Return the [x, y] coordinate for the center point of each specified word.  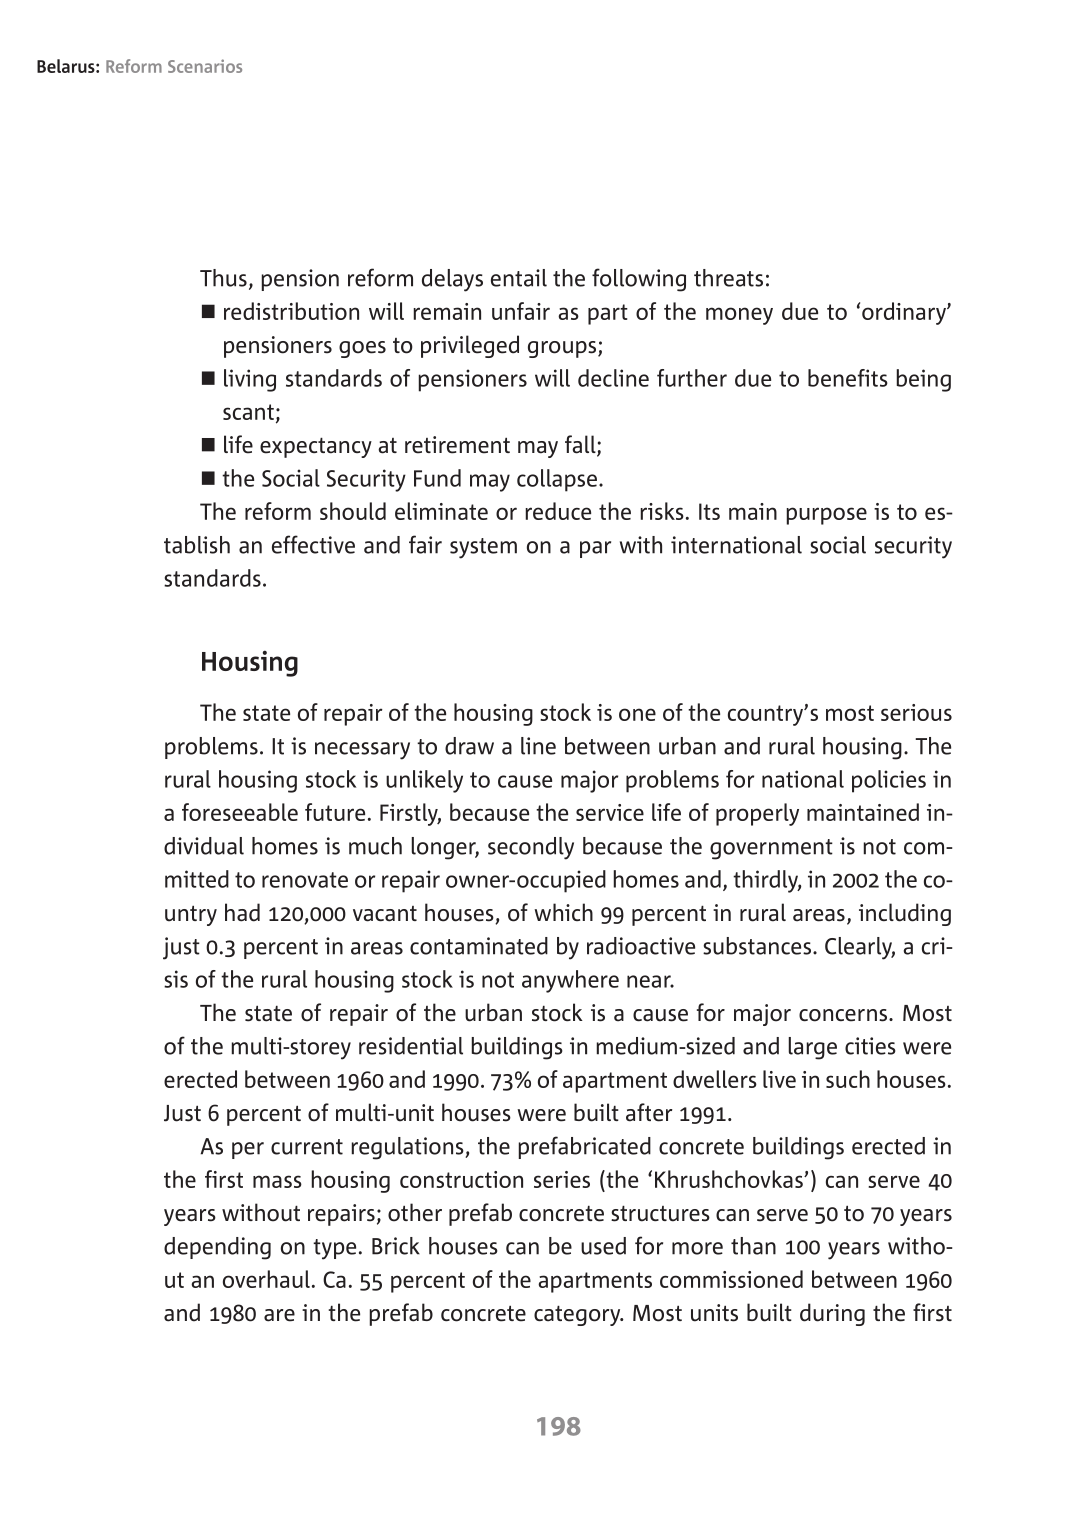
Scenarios [205, 66]
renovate [305, 880]
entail [519, 278]
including [905, 914]
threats [728, 278]
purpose [826, 516]
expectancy [316, 447]
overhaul [266, 1279]
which [563, 912]
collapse [557, 480]
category [578, 1315]
